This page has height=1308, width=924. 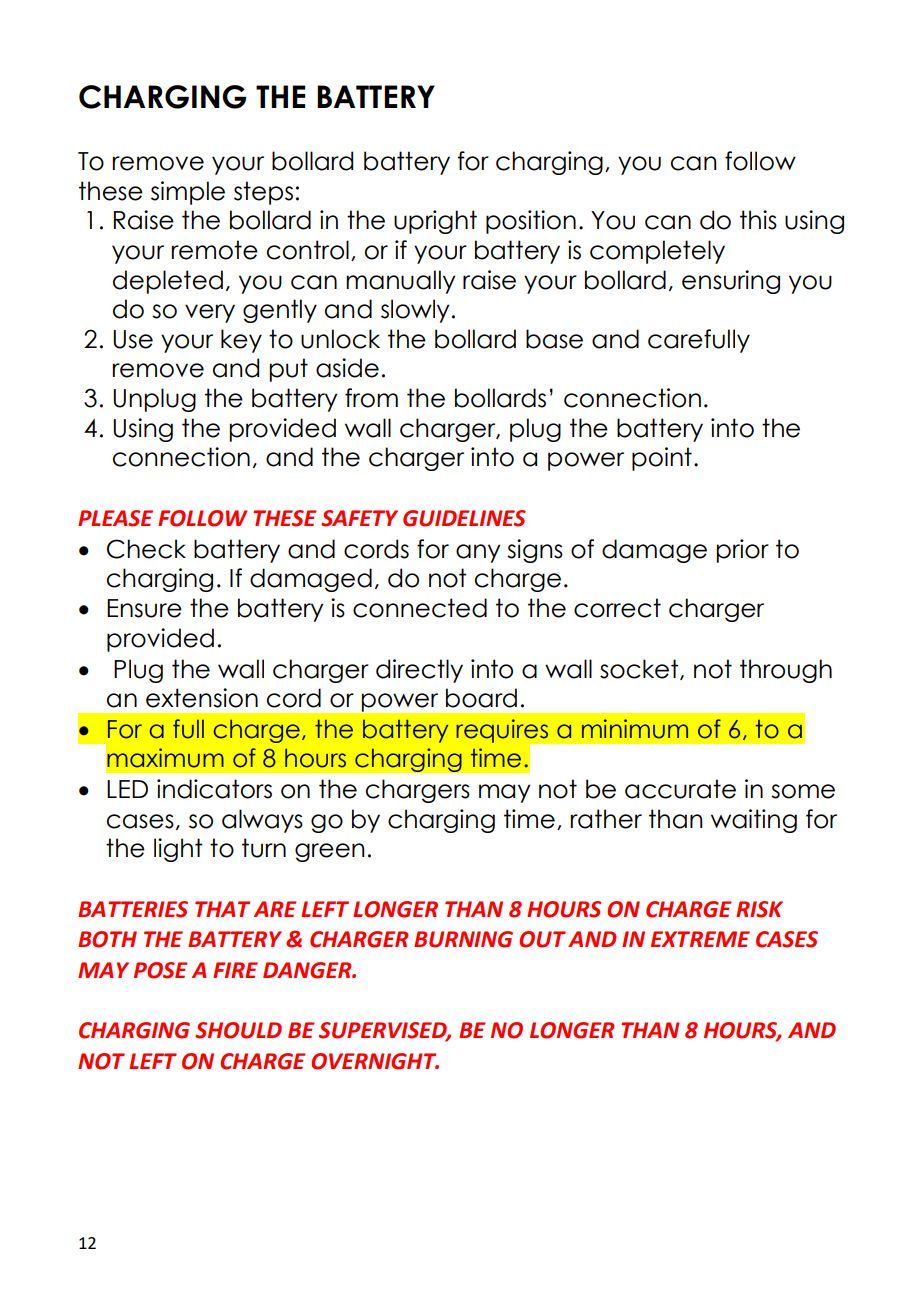 I want to click on SHOULD, so click(x=238, y=1030).
